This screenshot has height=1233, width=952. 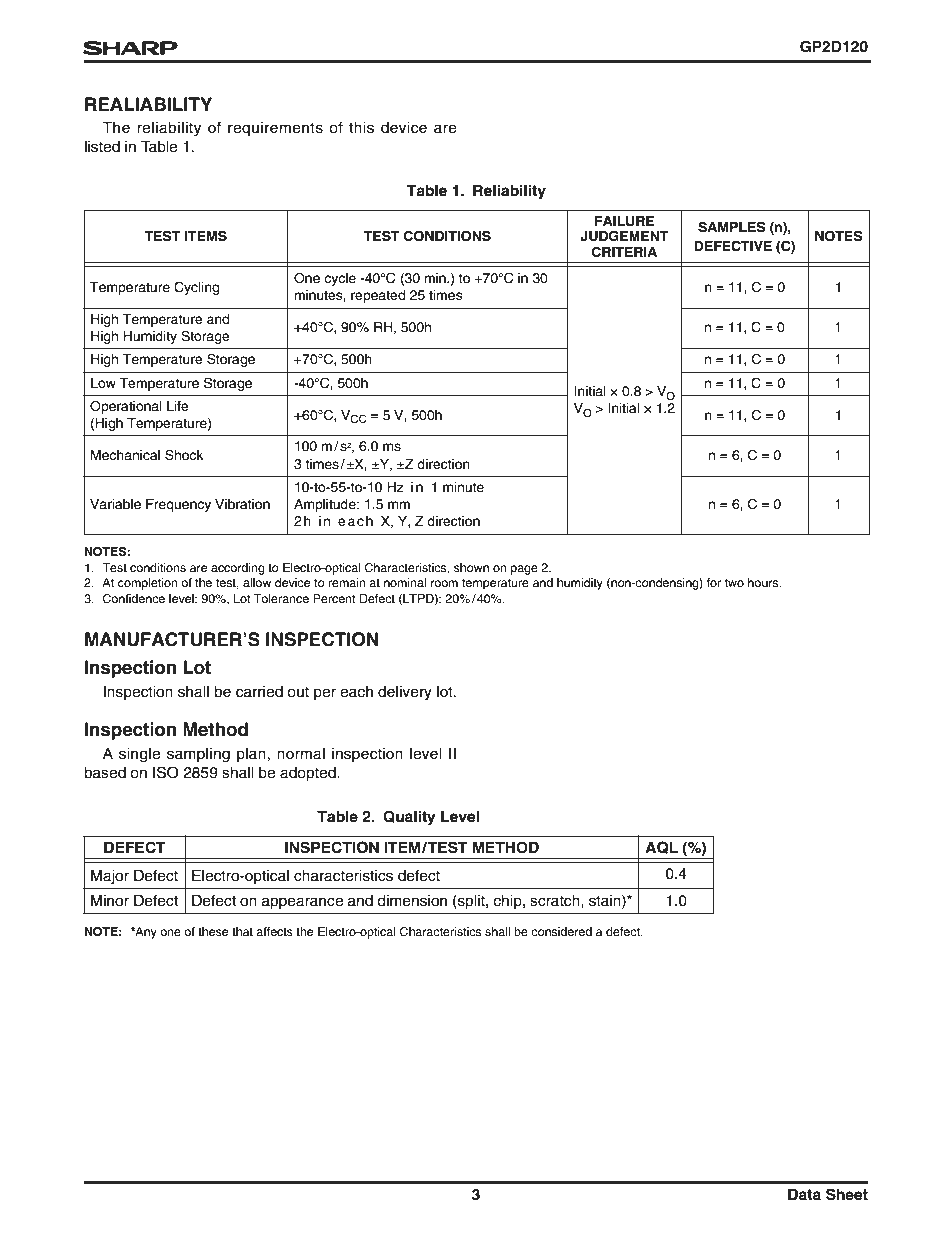 I want to click on that, so click(x=242, y=931).
